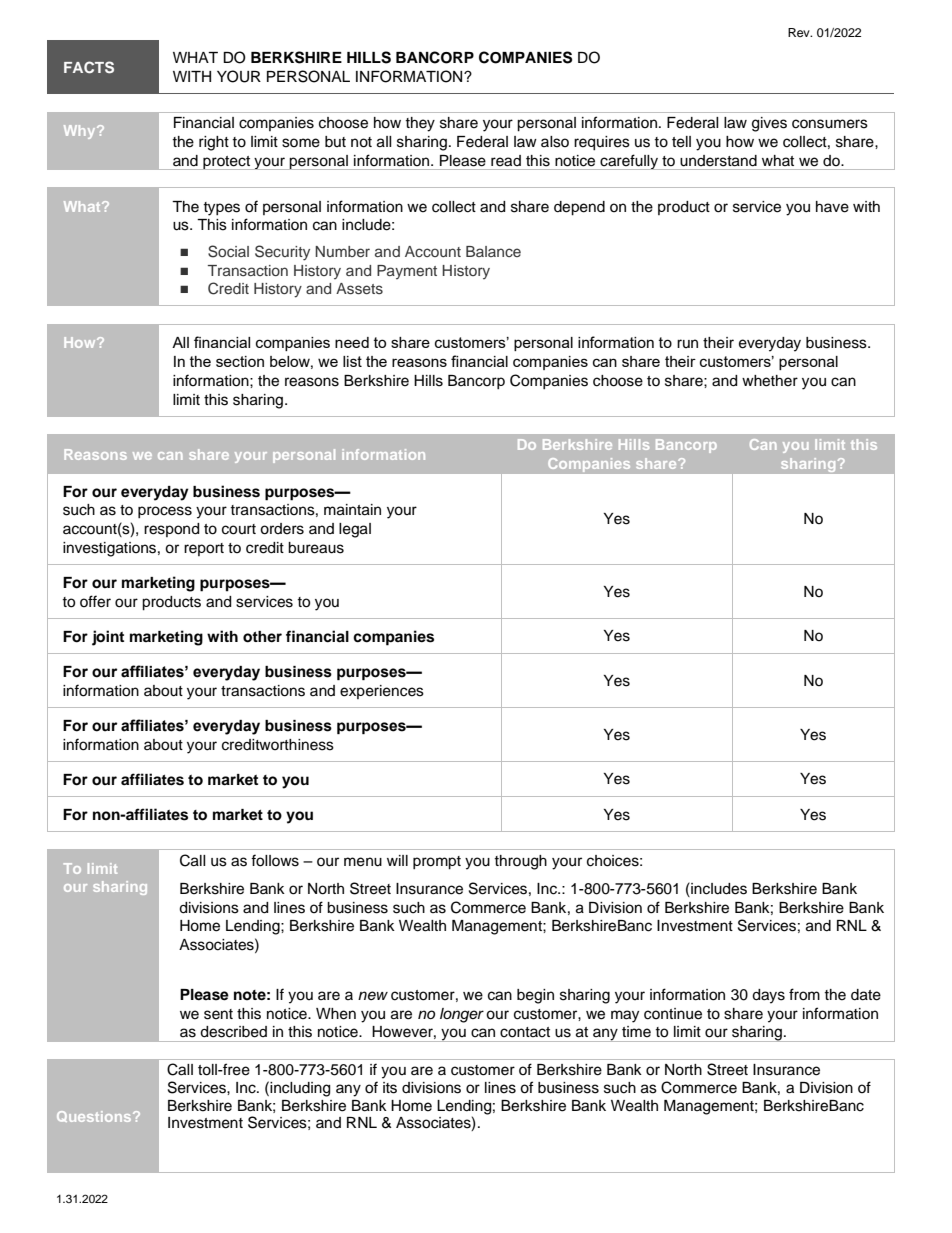 The height and width of the document is (1233, 952). Describe the element at coordinates (108, 638) in the document. I see `joint` at that location.
